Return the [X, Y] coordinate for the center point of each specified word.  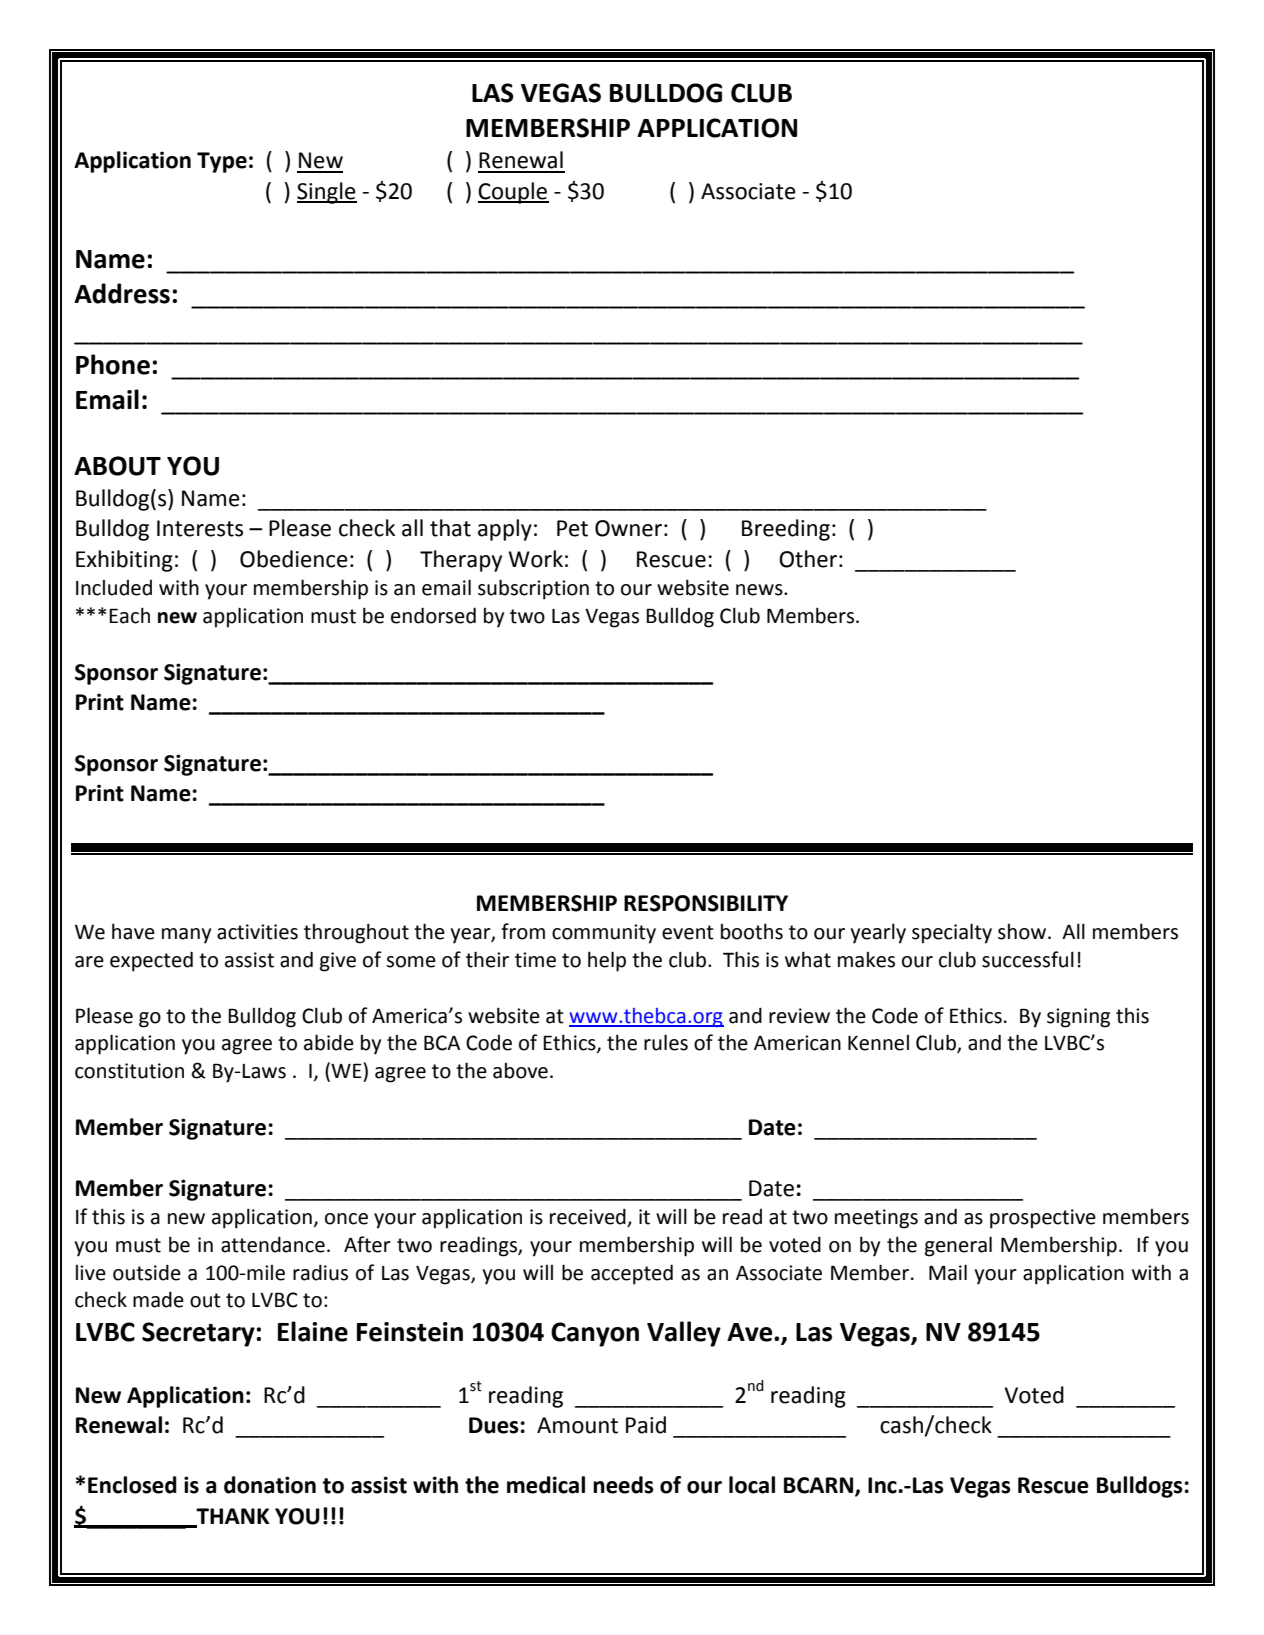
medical [546, 1485]
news [760, 590]
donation [270, 1485]
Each [129, 615]
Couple [513, 193]
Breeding [786, 530]
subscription [533, 589]
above [520, 1071]
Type [222, 162]
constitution [129, 1071]
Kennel [878, 1043]
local [752, 1485]
